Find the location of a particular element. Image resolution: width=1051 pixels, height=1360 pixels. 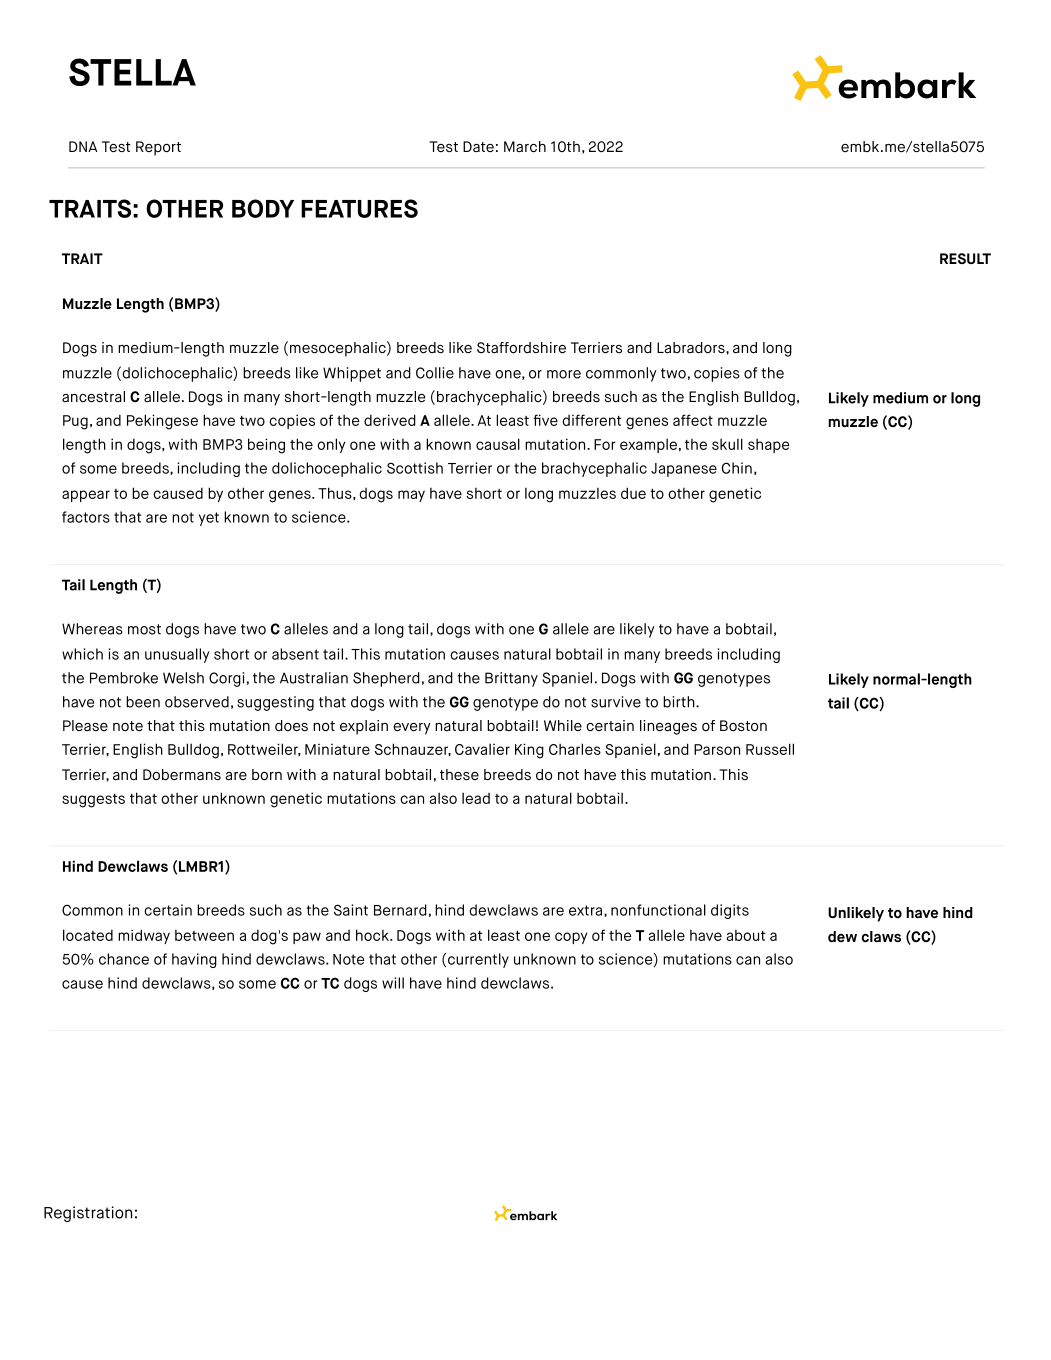

Registration is located at coordinates (88, 1214).
